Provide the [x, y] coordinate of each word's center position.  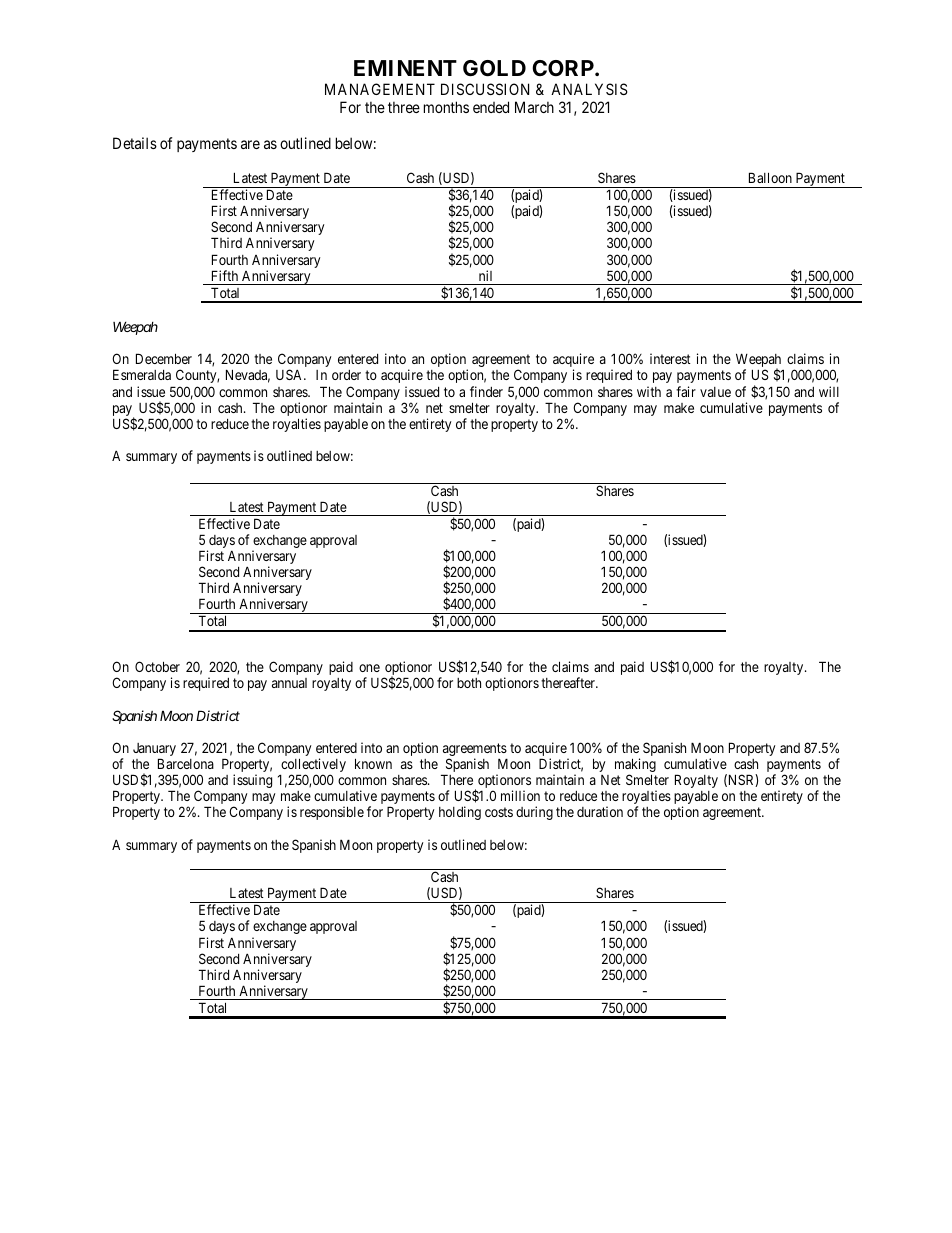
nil [485, 275]
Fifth [225, 275]
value [715, 392]
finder [486, 391]
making [635, 766]
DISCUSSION [485, 89]
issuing [252, 781]
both [469, 683]
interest [670, 358]
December [164, 358]
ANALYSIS [589, 89]
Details [135, 143]
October [157, 666]
